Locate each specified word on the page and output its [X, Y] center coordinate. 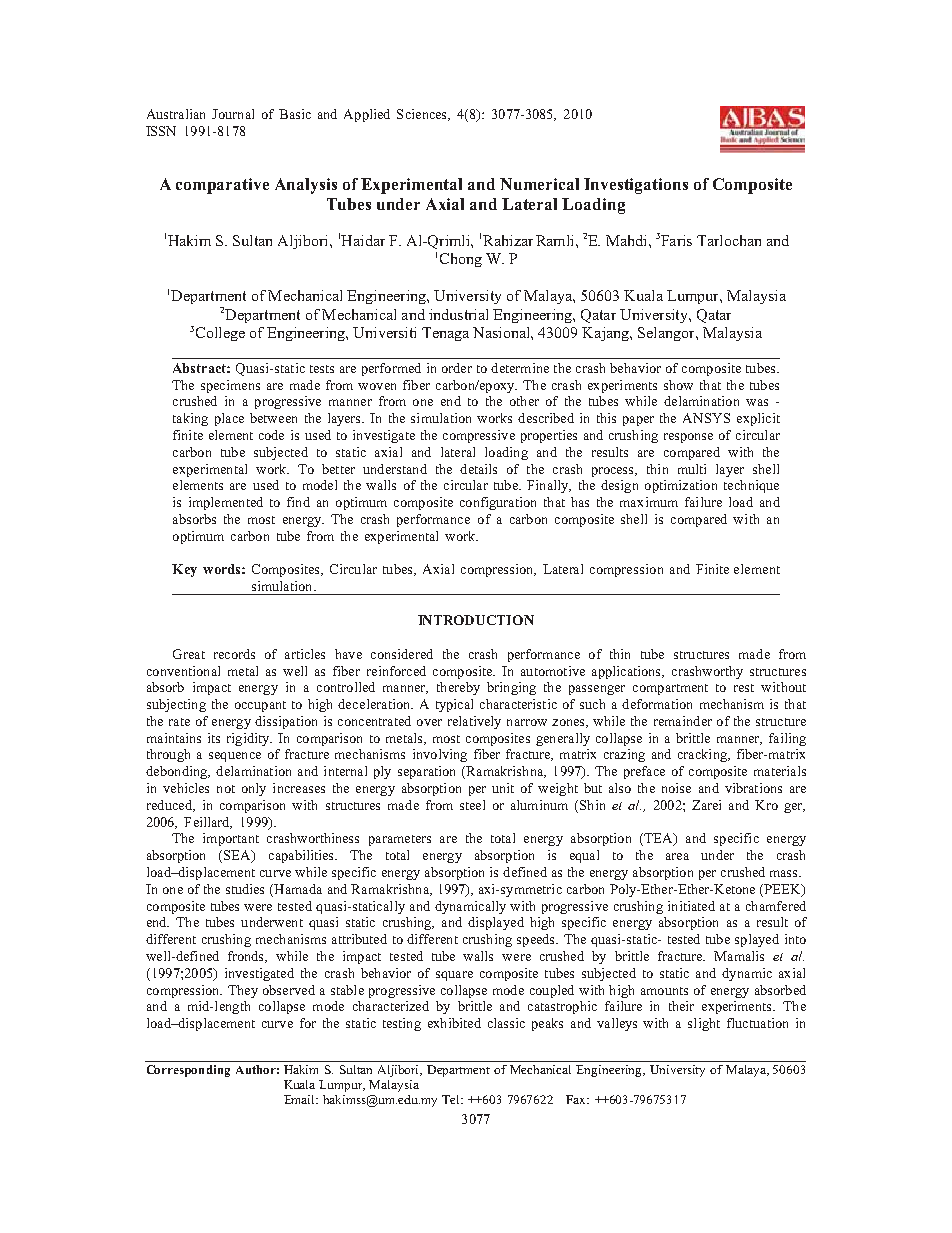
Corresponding [188, 1071]
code [271, 435]
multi [692, 469]
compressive [479, 436]
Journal [233, 114]
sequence [235, 757]
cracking [703, 755]
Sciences [423, 115]
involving [440, 755]
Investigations [636, 186]
